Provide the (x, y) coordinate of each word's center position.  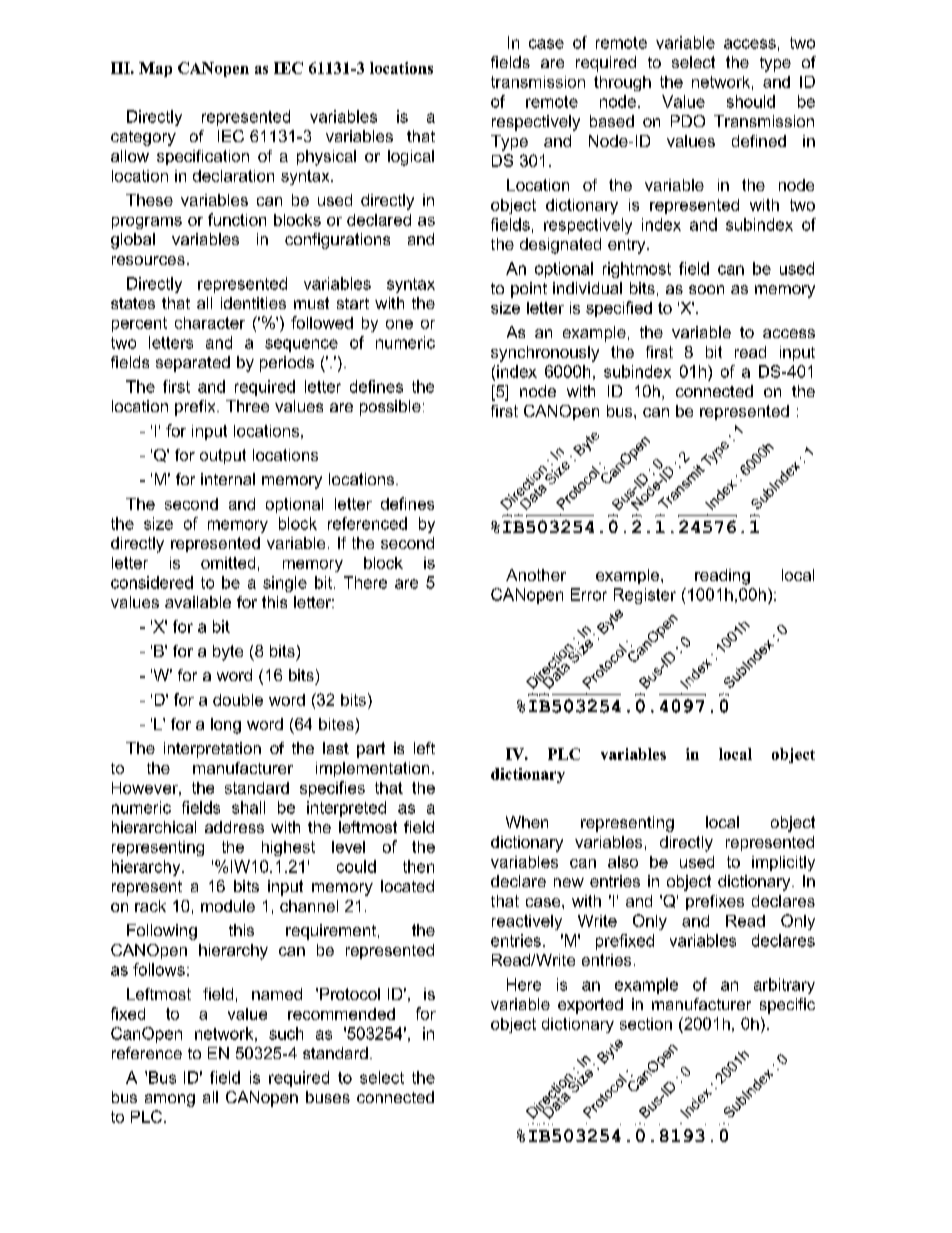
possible (390, 408)
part (371, 750)
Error (589, 594)
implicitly (783, 863)
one (399, 324)
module (228, 906)
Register (645, 596)
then (418, 866)
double (238, 700)
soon (706, 289)
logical (411, 158)
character (210, 323)
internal (228, 479)
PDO (688, 121)
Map (155, 69)
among (170, 1100)
